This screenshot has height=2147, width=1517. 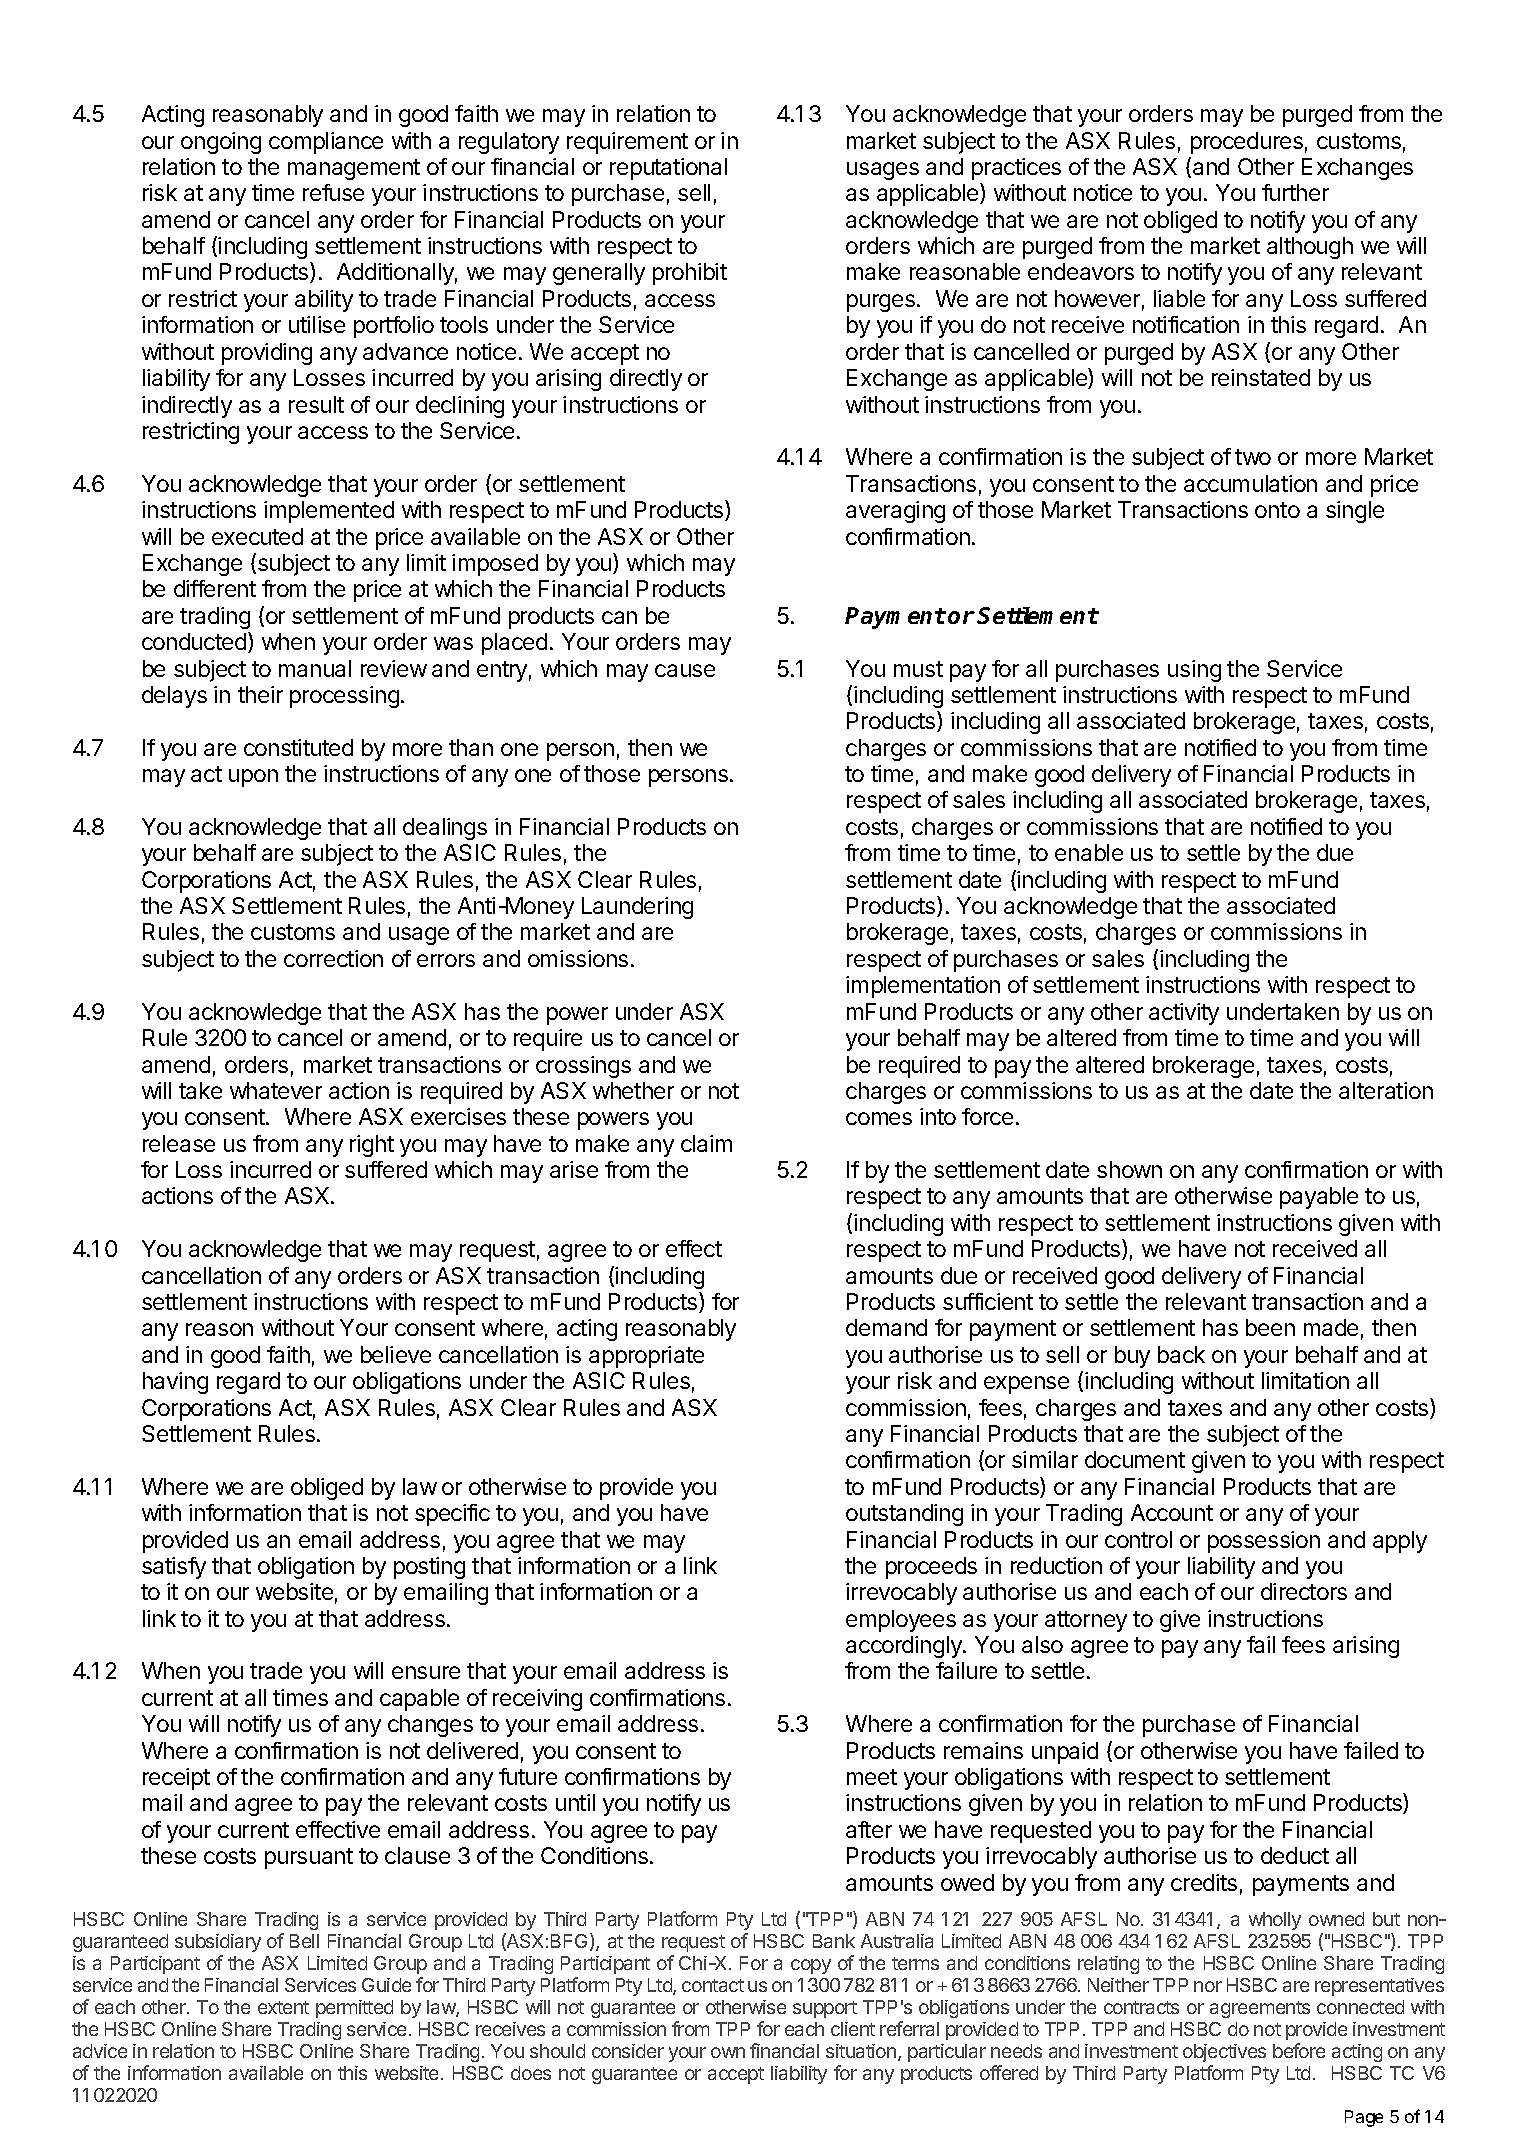 I want to click on support, so click(x=825, y=2009).
